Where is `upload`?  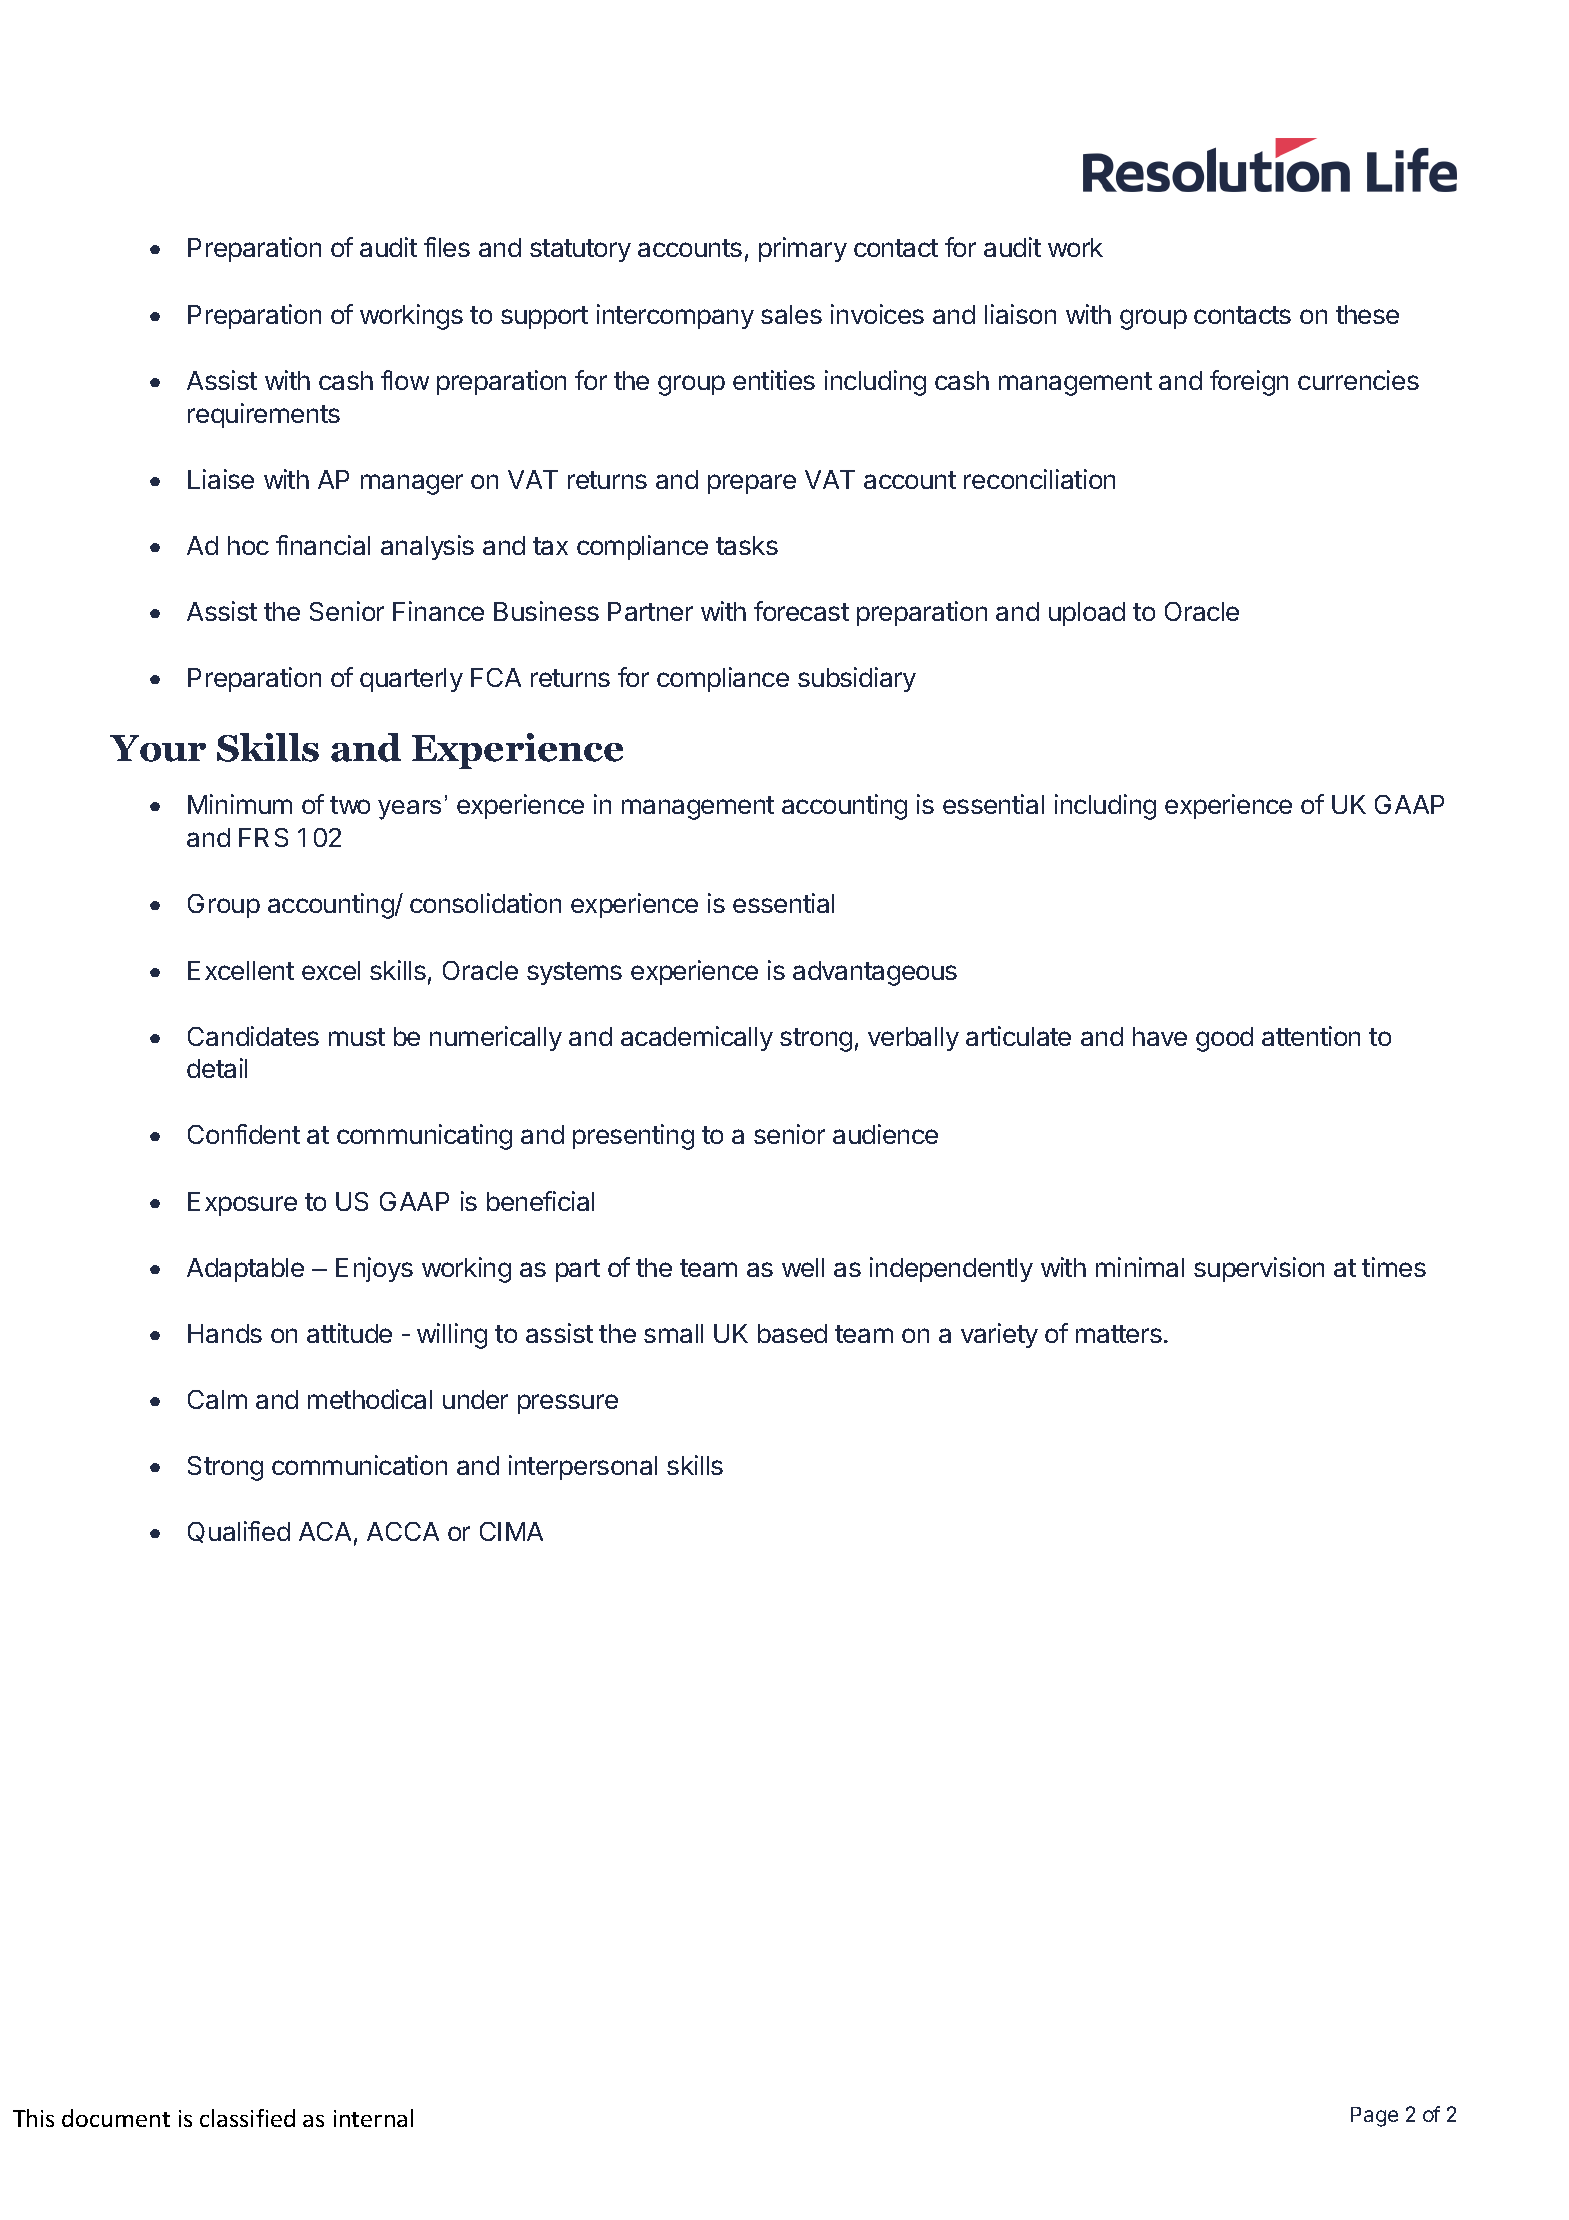 upload is located at coordinates (1087, 614).
